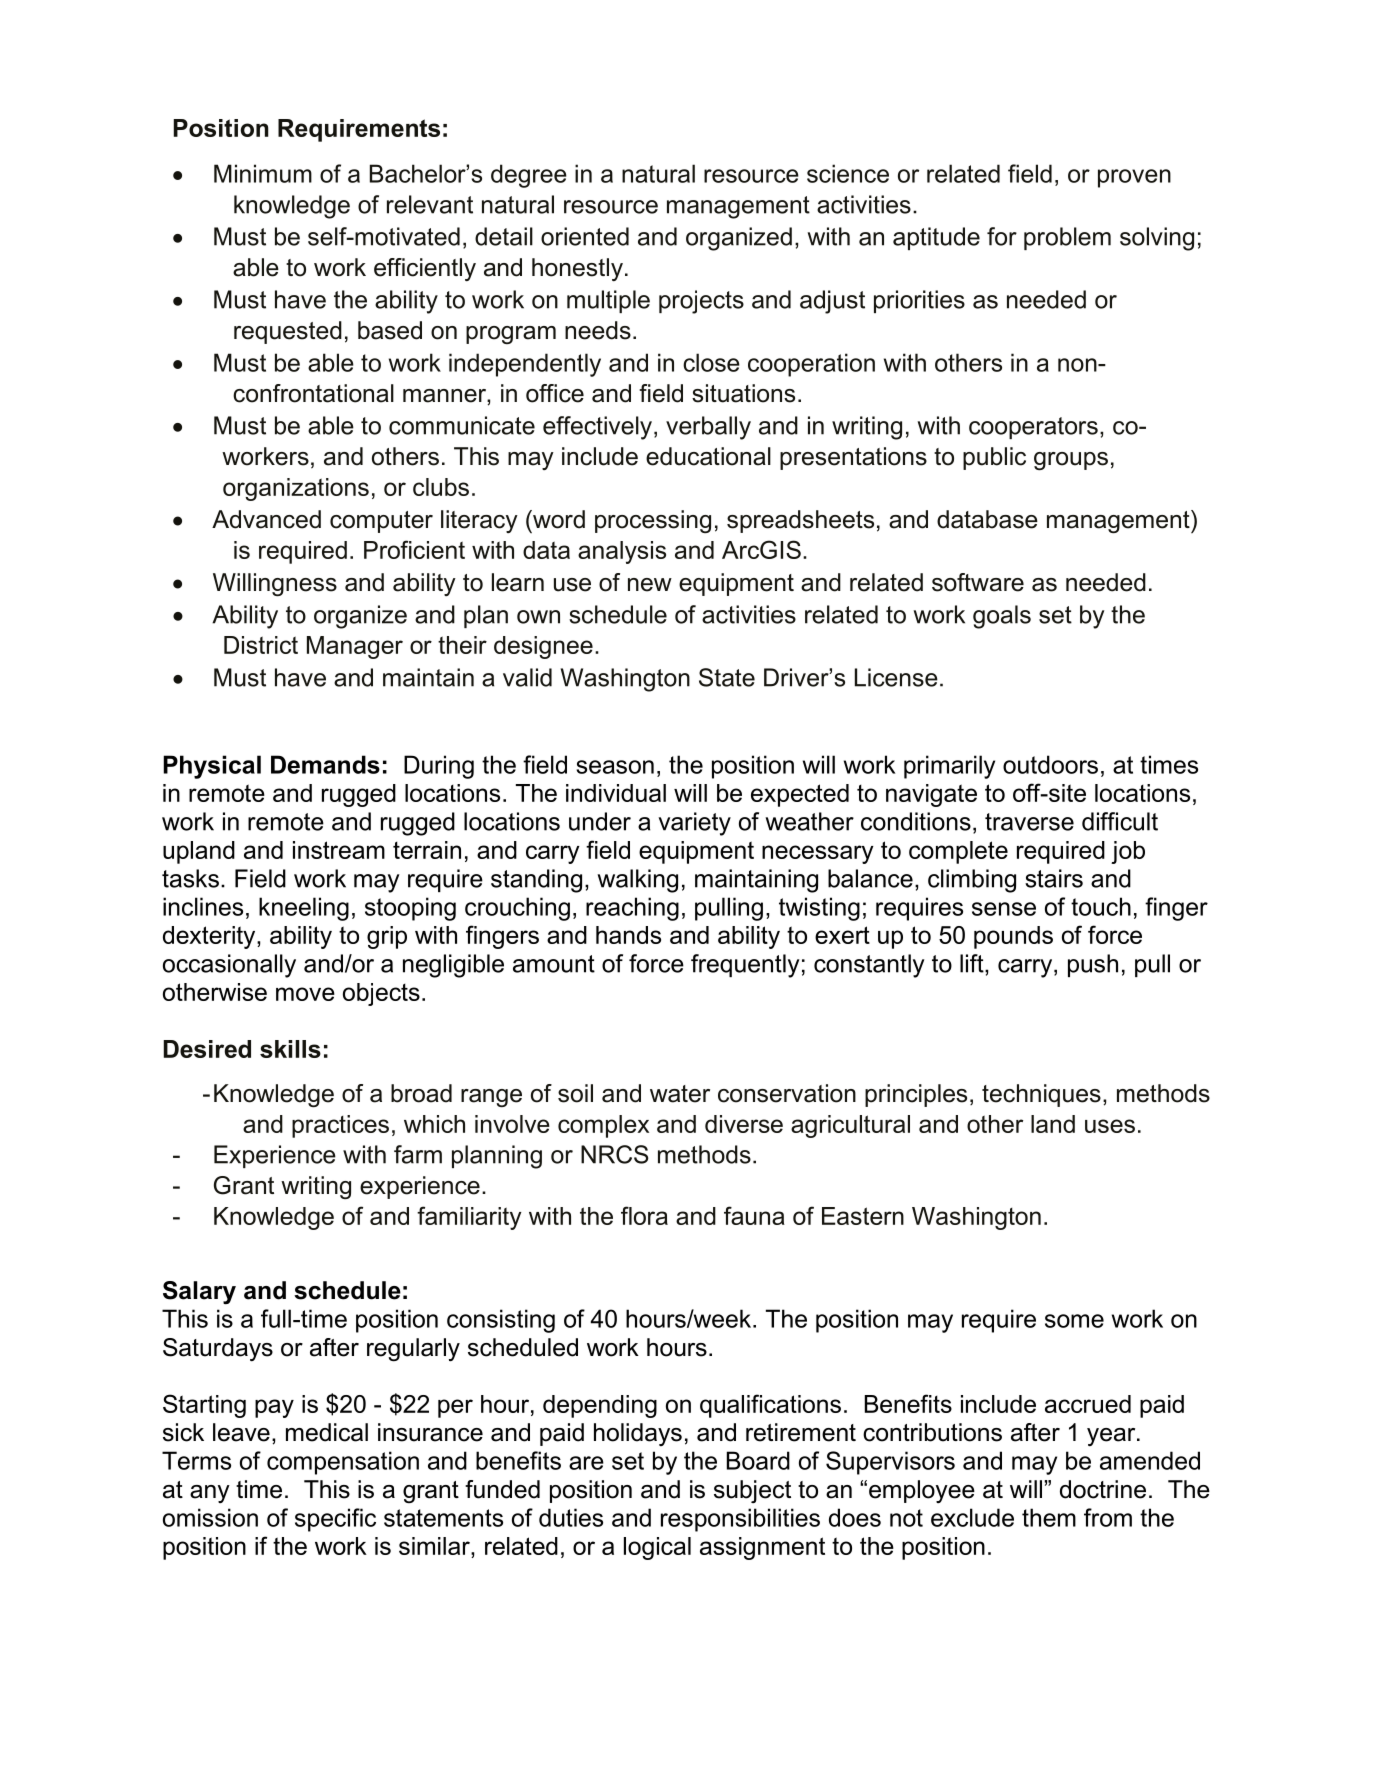 The image size is (1375, 1779). Describe the element at coordinates (1074, 1321) in the screenshot. I see `some` at that location.
